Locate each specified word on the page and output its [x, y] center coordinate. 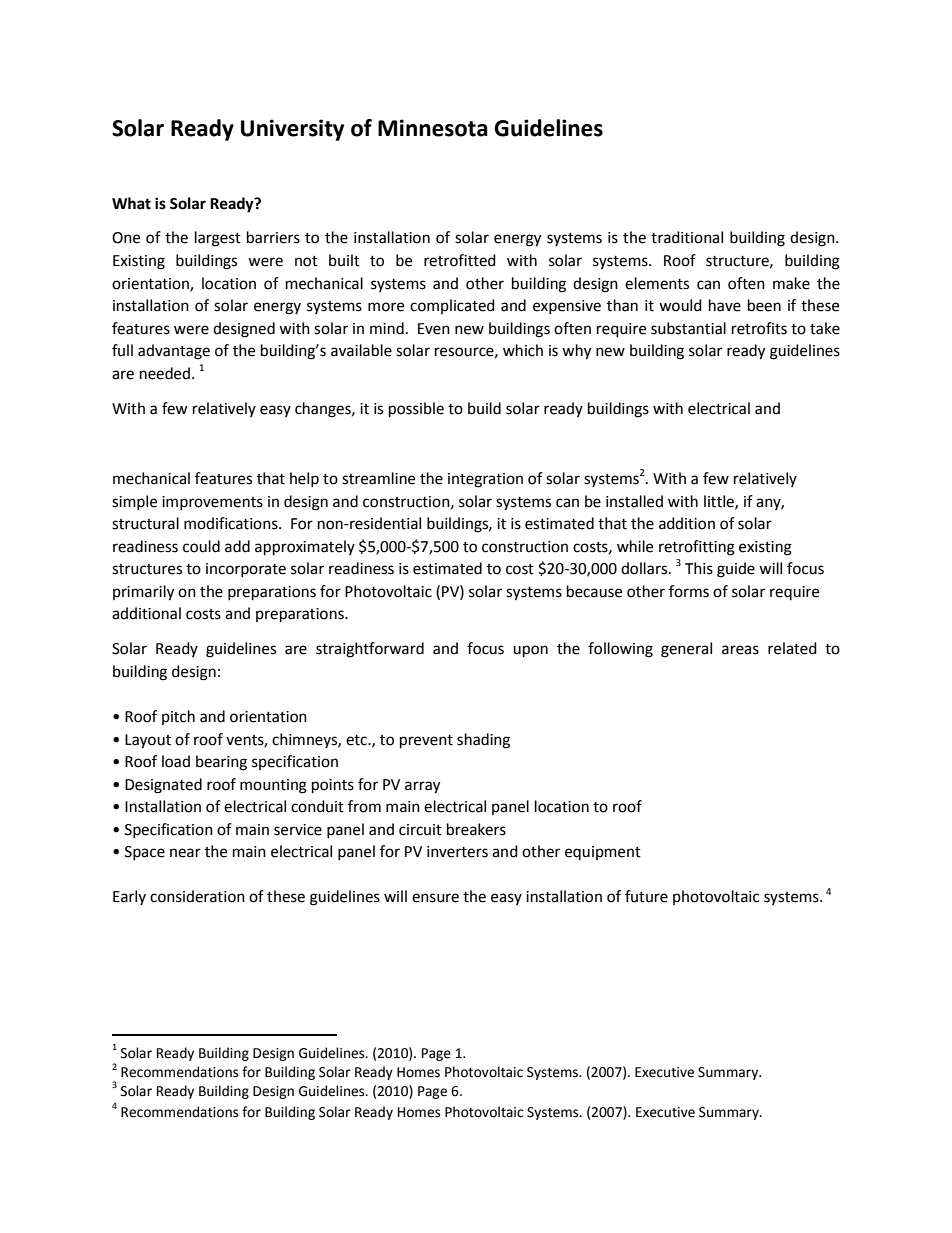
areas [740, 650]
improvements [212, 503]
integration [485, 480]
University [292, 130]
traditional [687, 237]
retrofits [759, 328]
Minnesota [433, 128]
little [720, 502]
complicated [452, 306]
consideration [197, 896]
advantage [174, 352]
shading [483, 741]
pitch [178, 717]
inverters [457, 852]
